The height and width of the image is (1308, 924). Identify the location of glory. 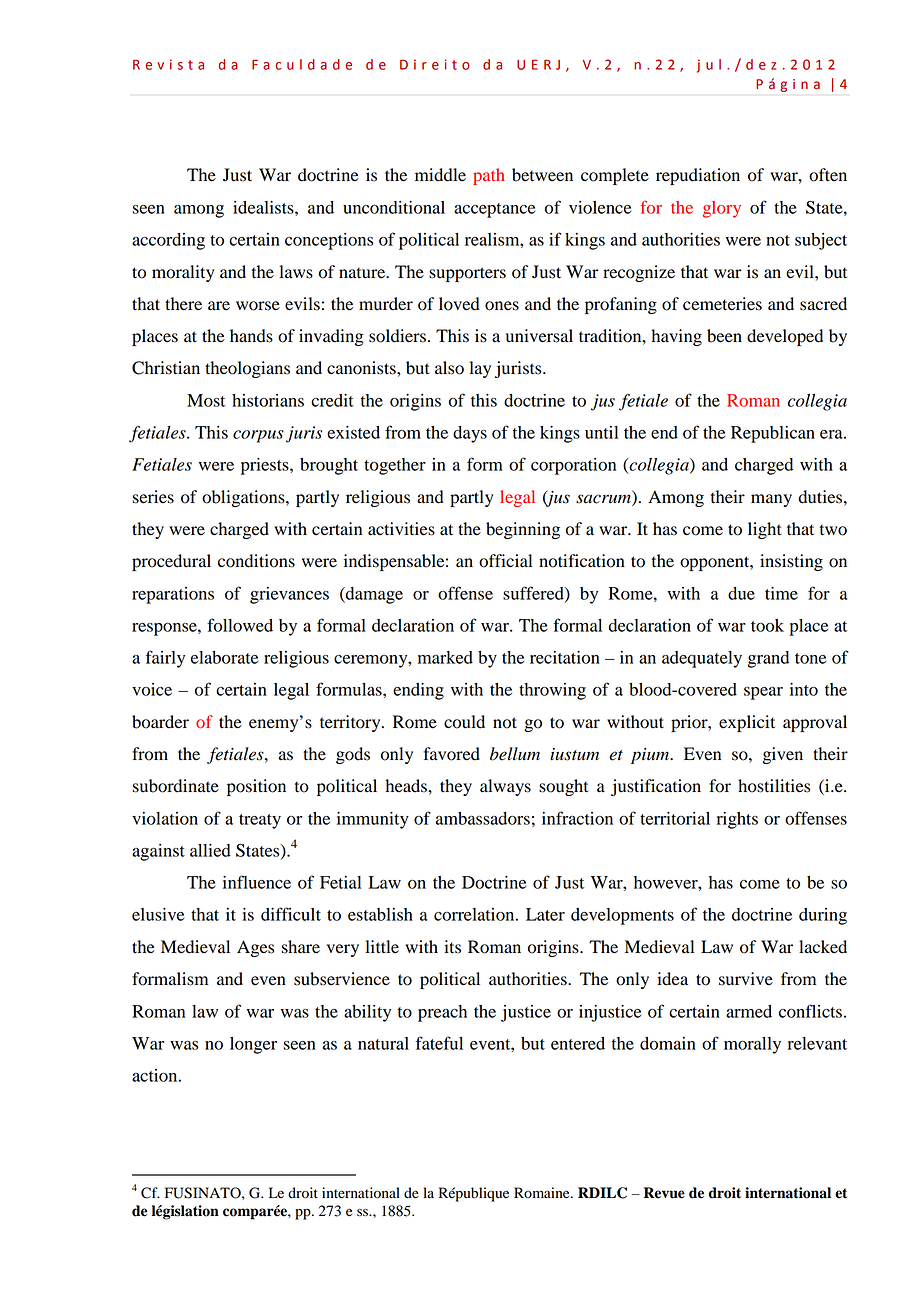
(722, 209).
